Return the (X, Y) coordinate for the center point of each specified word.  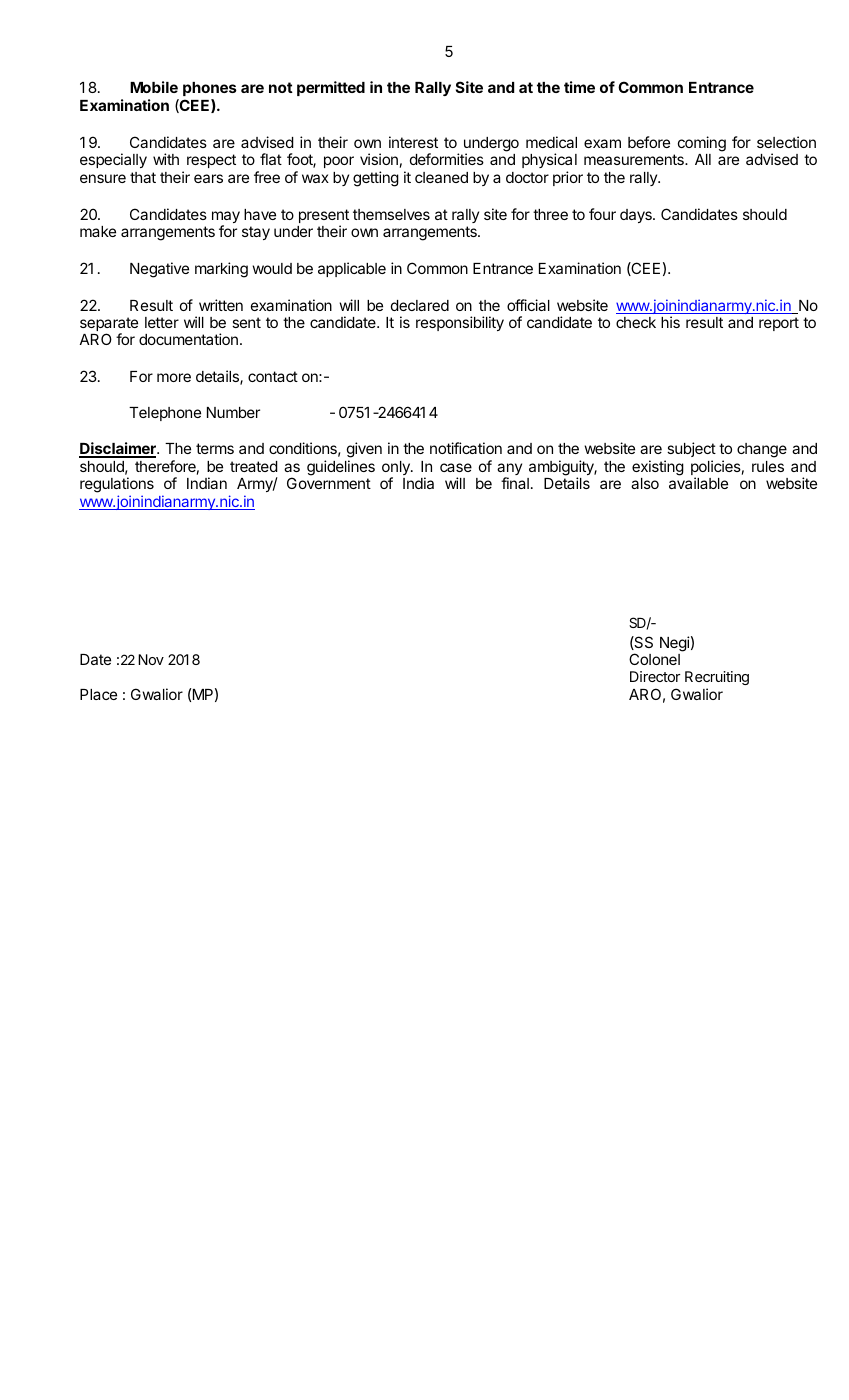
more (174, 377)
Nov (151, 659)
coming (702, 144)
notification (466, 448)
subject (691, 449)
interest (413, 142)
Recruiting (717, 680)
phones (210, 89)
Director (655, 676)
